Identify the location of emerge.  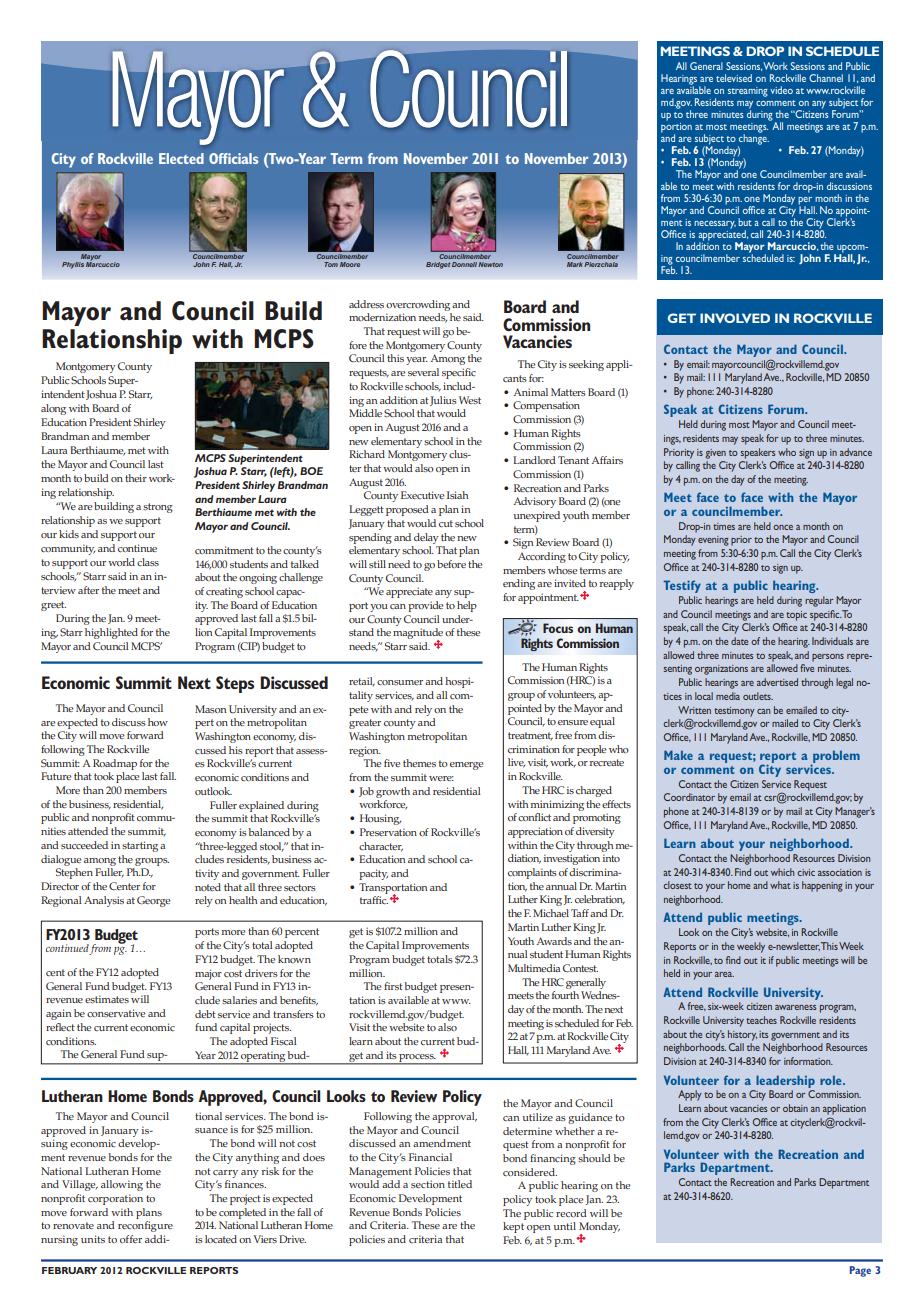
(467, 766).
